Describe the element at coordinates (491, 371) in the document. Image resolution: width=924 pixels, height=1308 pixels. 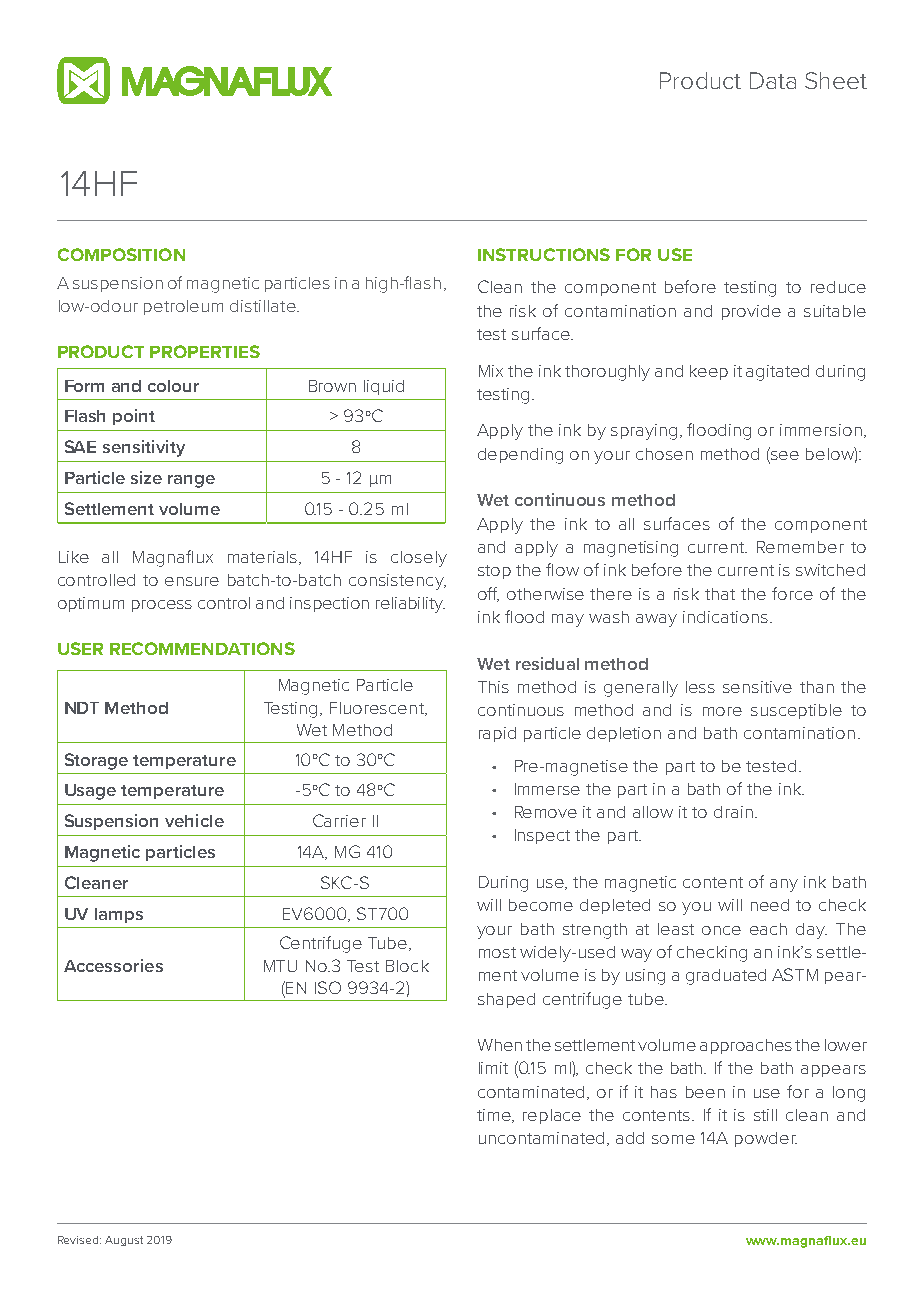
I see `Mix` at that location.
